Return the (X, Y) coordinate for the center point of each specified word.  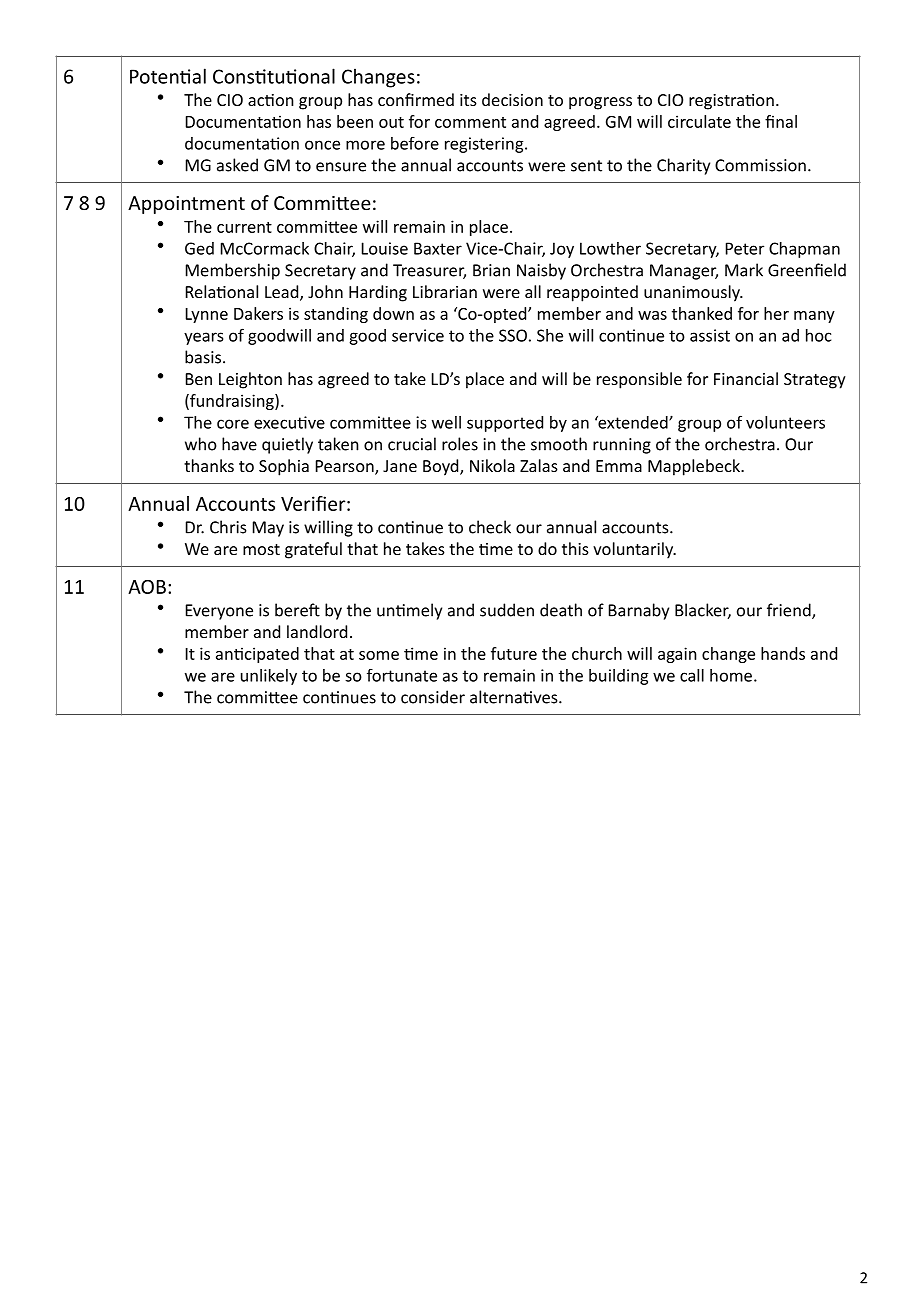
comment (470, 122)
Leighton (250, 380)
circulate (699, 121)
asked (237, 165)
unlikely (269, 677)
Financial (746, 378)
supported (505, 424)
